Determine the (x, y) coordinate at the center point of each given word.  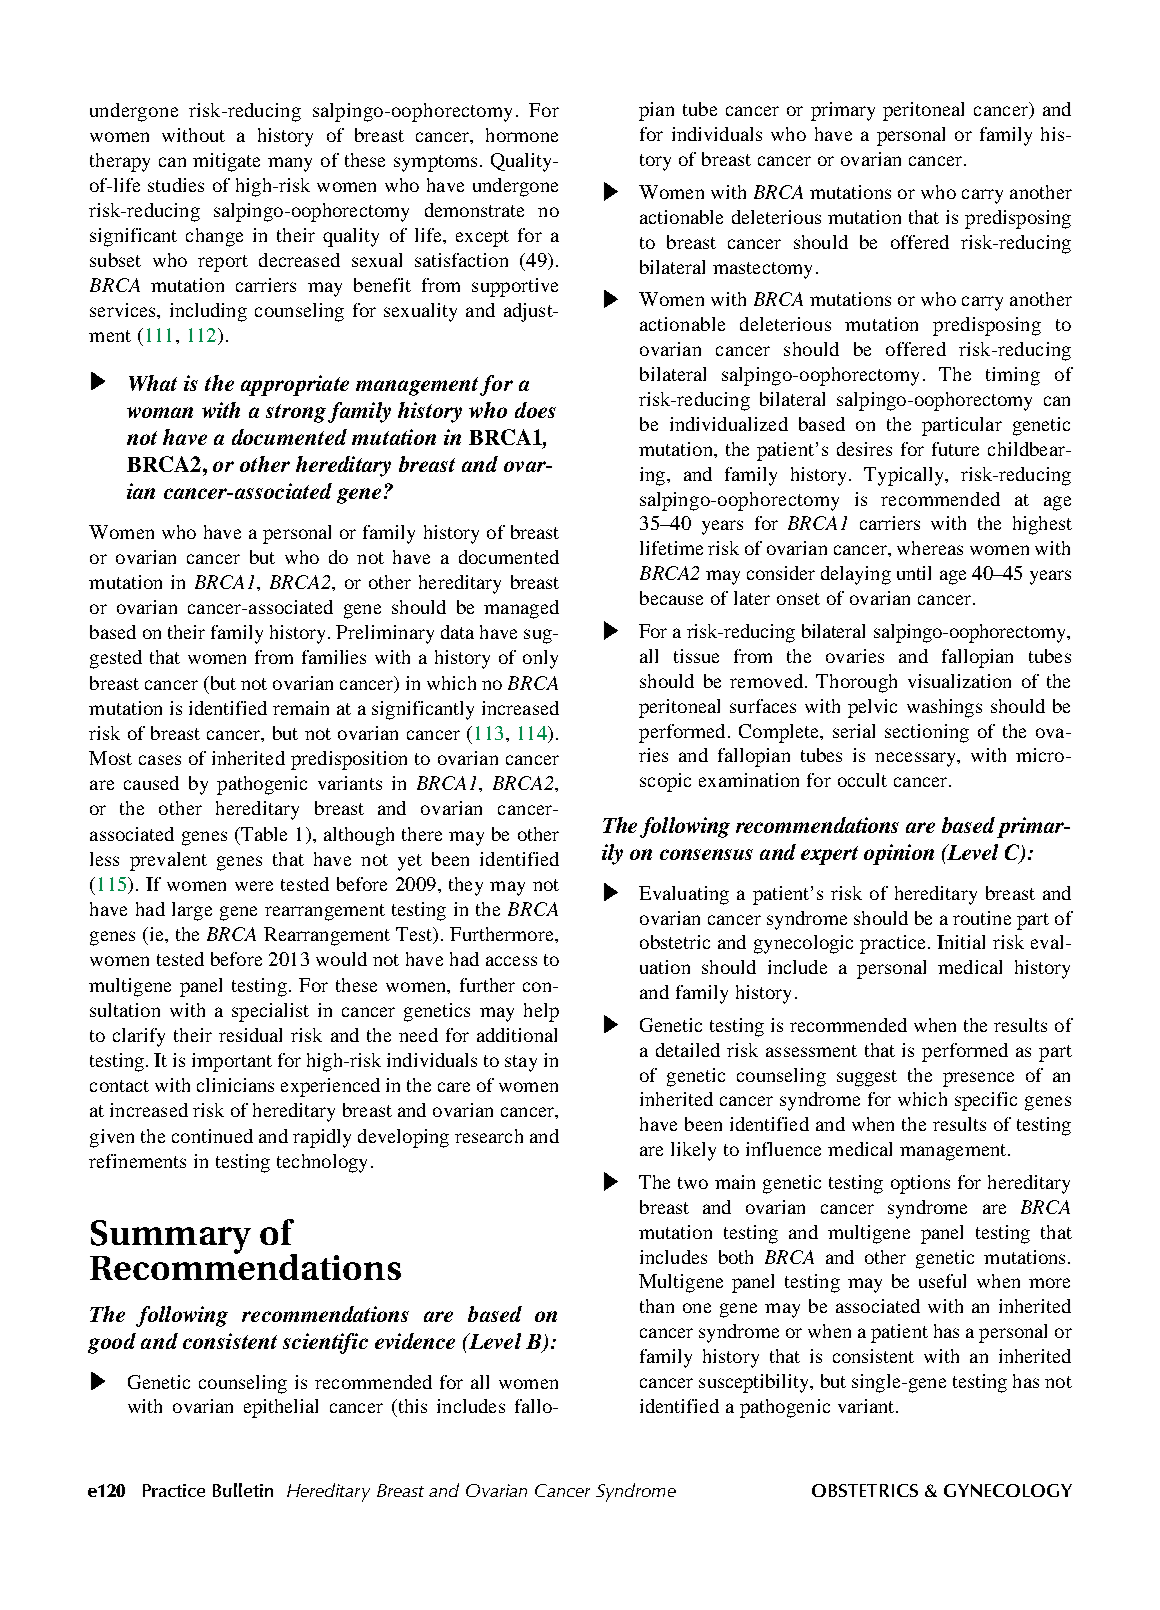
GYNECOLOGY (1008, 1490)
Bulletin (243, 1490)
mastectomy (762, 270)
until (914, 573)
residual (250, 1035)
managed (521, 609)
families (334, 657)
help (541, 1012)
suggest (867, 1078)
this (411, 1406)
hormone (522, 135)
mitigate (226, 162)
